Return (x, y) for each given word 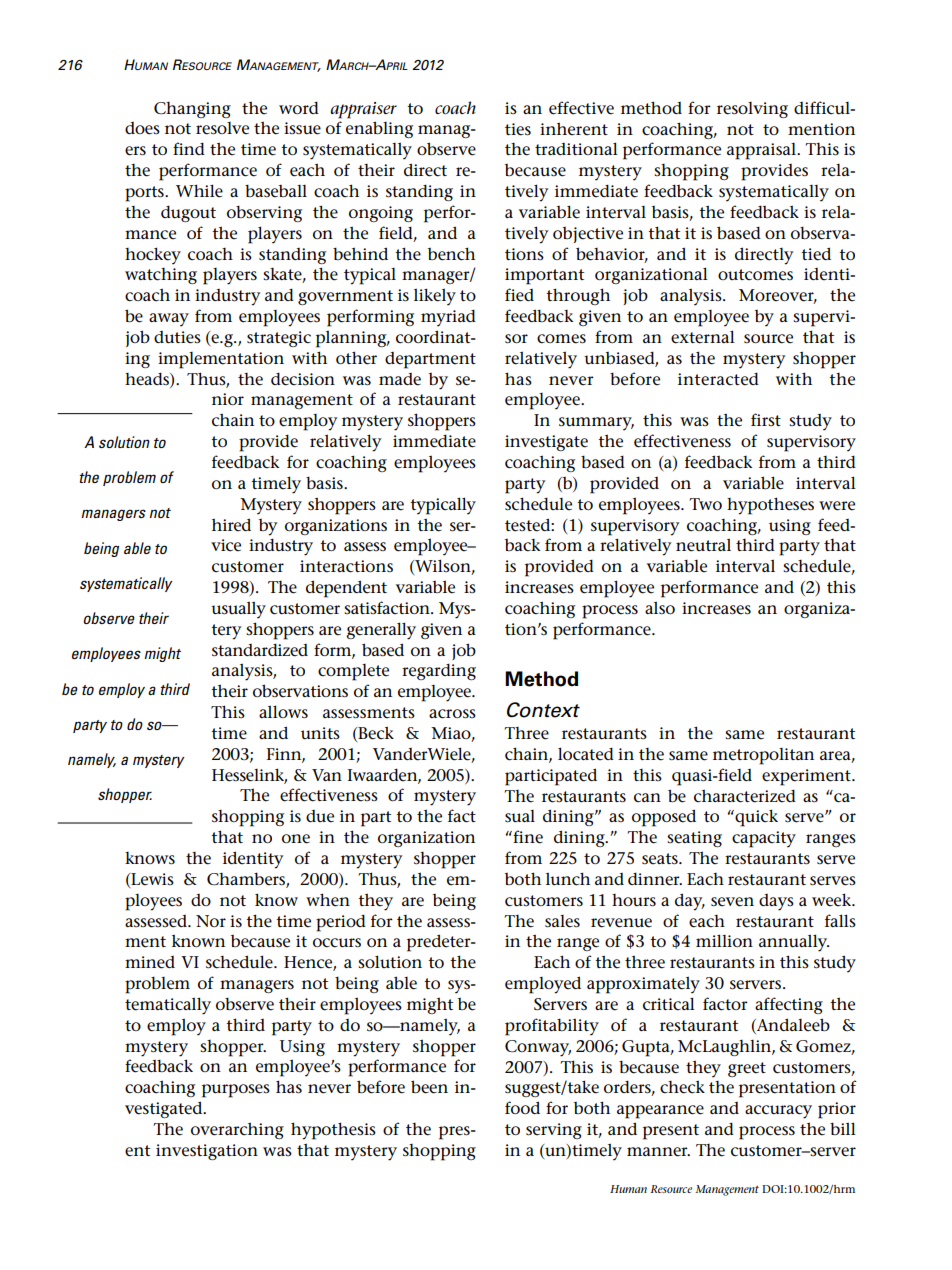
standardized (260, 650)
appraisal (762, 151)
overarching (237, 1130)
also (660, 607)
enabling (379, 129)
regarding (439, 671)
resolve (222, 128)
